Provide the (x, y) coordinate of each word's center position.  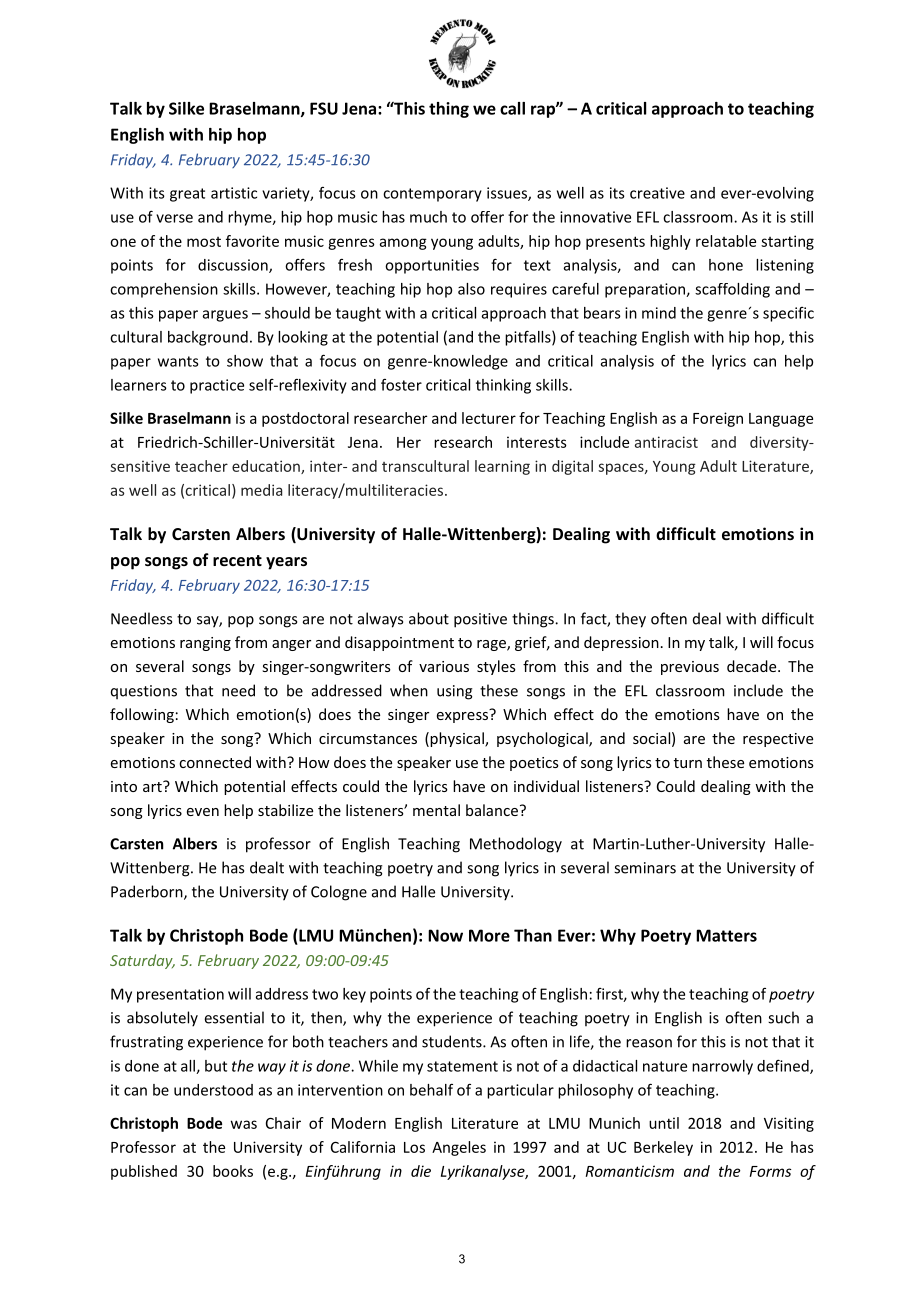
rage (492, 645)
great (187, 195)
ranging (205, 644)
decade (753, 666)
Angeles (459, 1148)
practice (217, 386)
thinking (503, 386)
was (244, 1124)
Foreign (718, 419)
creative (657, 193)
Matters (726, 935)
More (489, 935)
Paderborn (148, 892)
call (512, 108)
